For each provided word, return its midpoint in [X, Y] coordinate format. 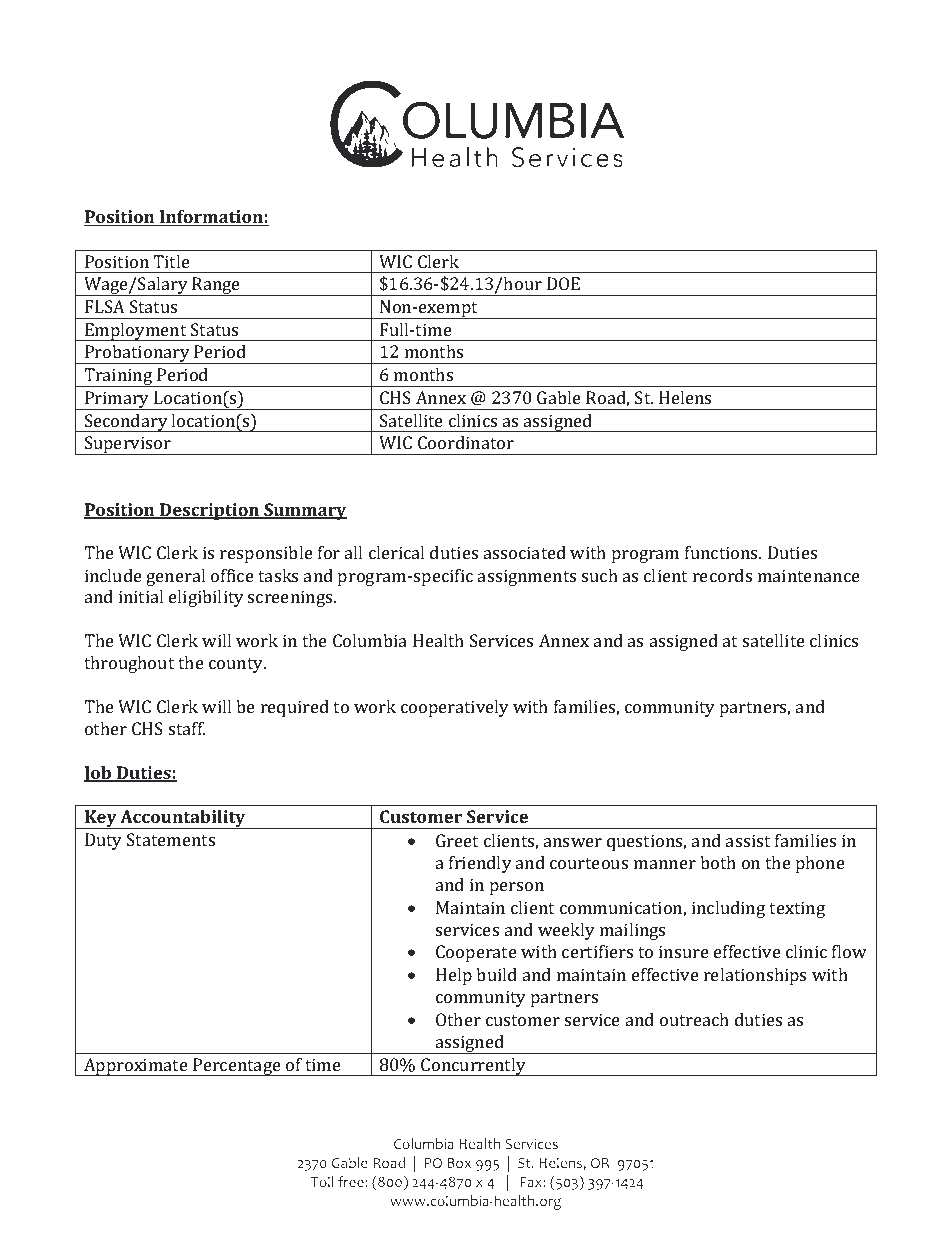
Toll [322, 1181]
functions [723, 552]
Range [216, 286]
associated [525, 552]
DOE [563, 283]
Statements [171, 839]
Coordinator [466, 442]
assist [748, 840]
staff [187, 728]
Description [209, 511]
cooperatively [455, 708]
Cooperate [476, 953]
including [728, 909]
